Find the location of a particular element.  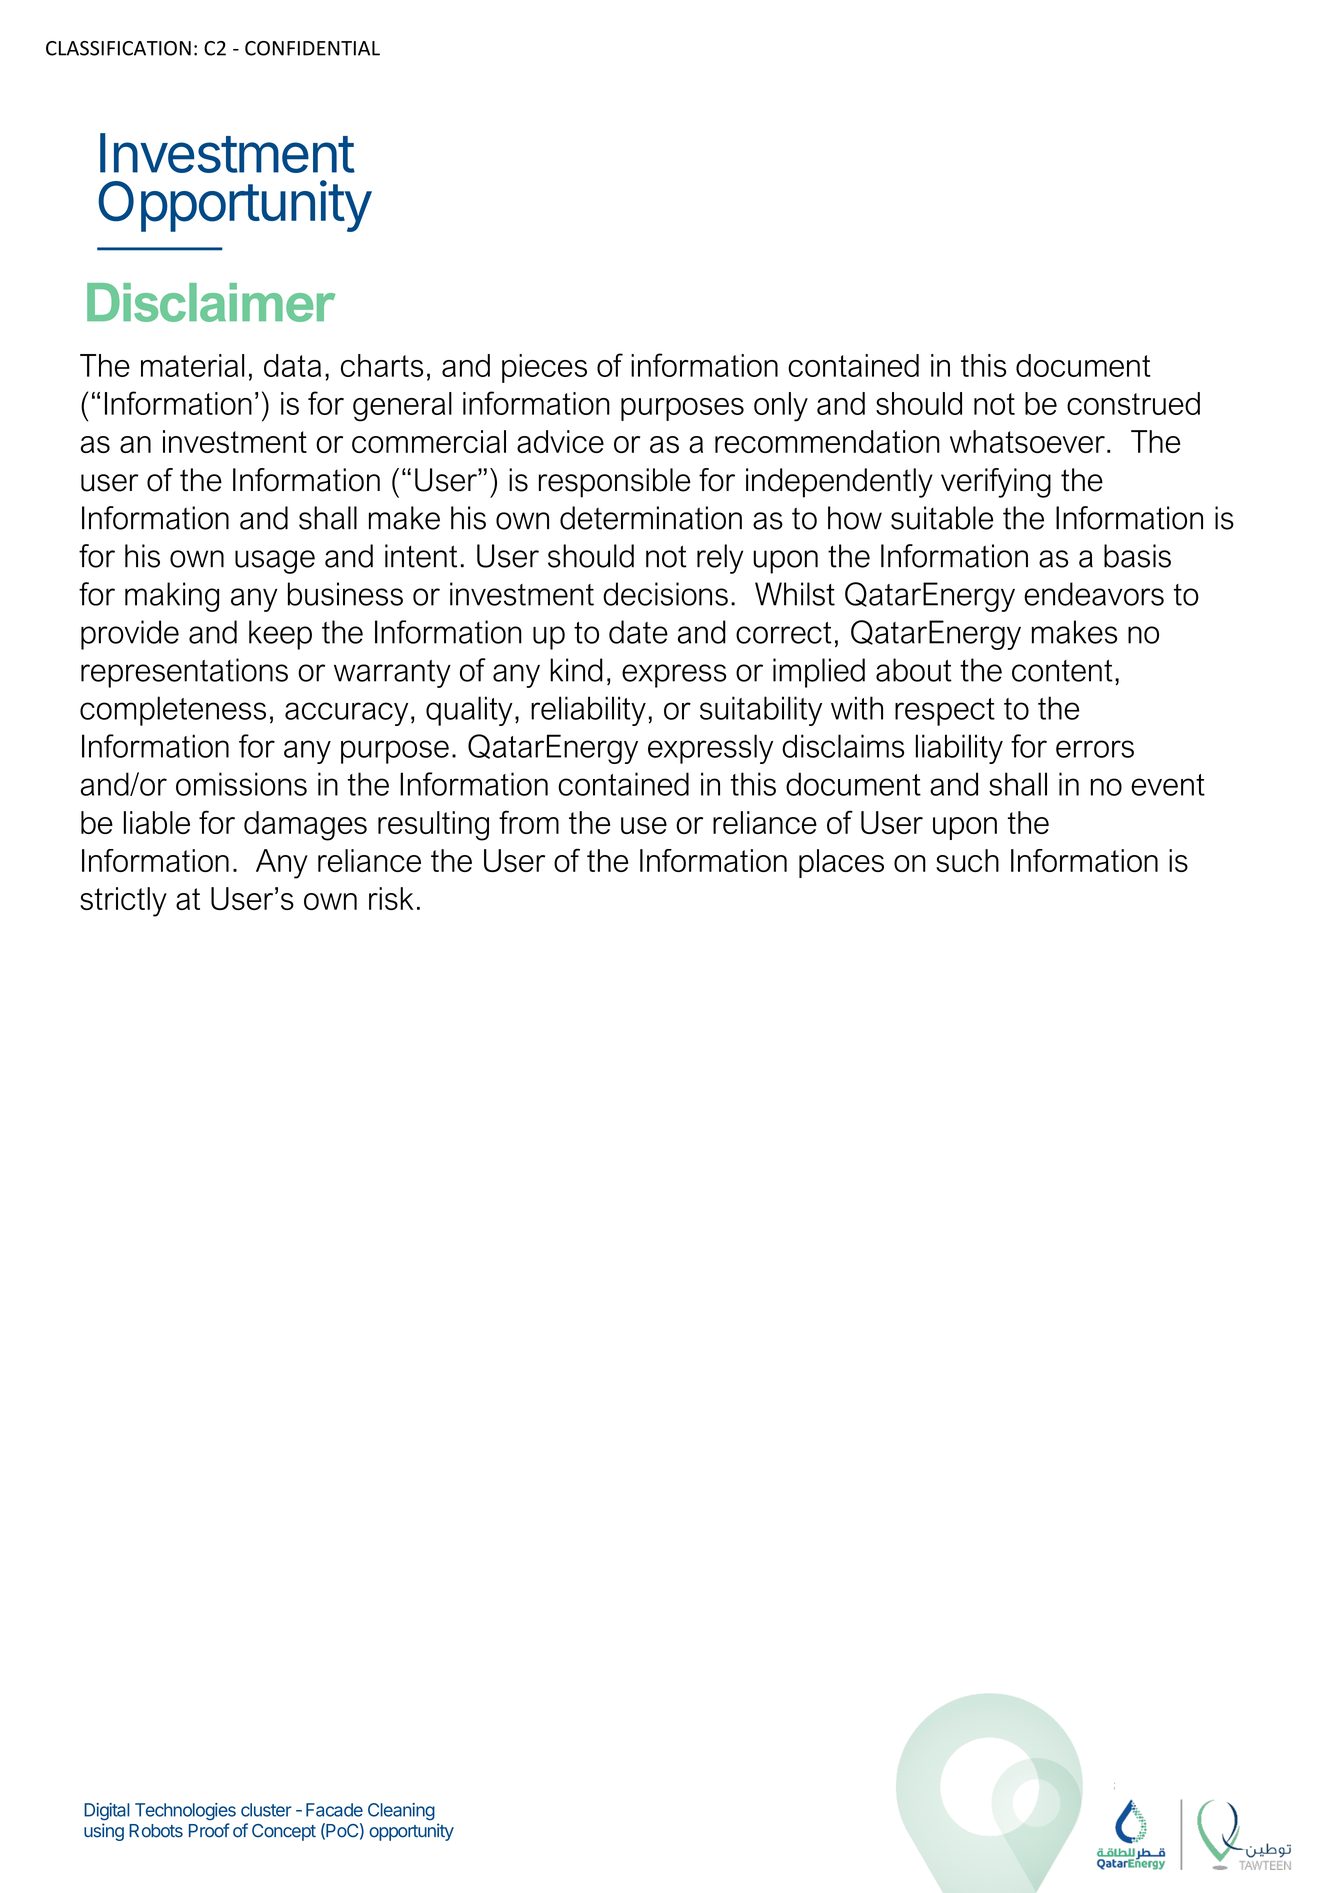

construed is located at coordinates (1133, 403).
